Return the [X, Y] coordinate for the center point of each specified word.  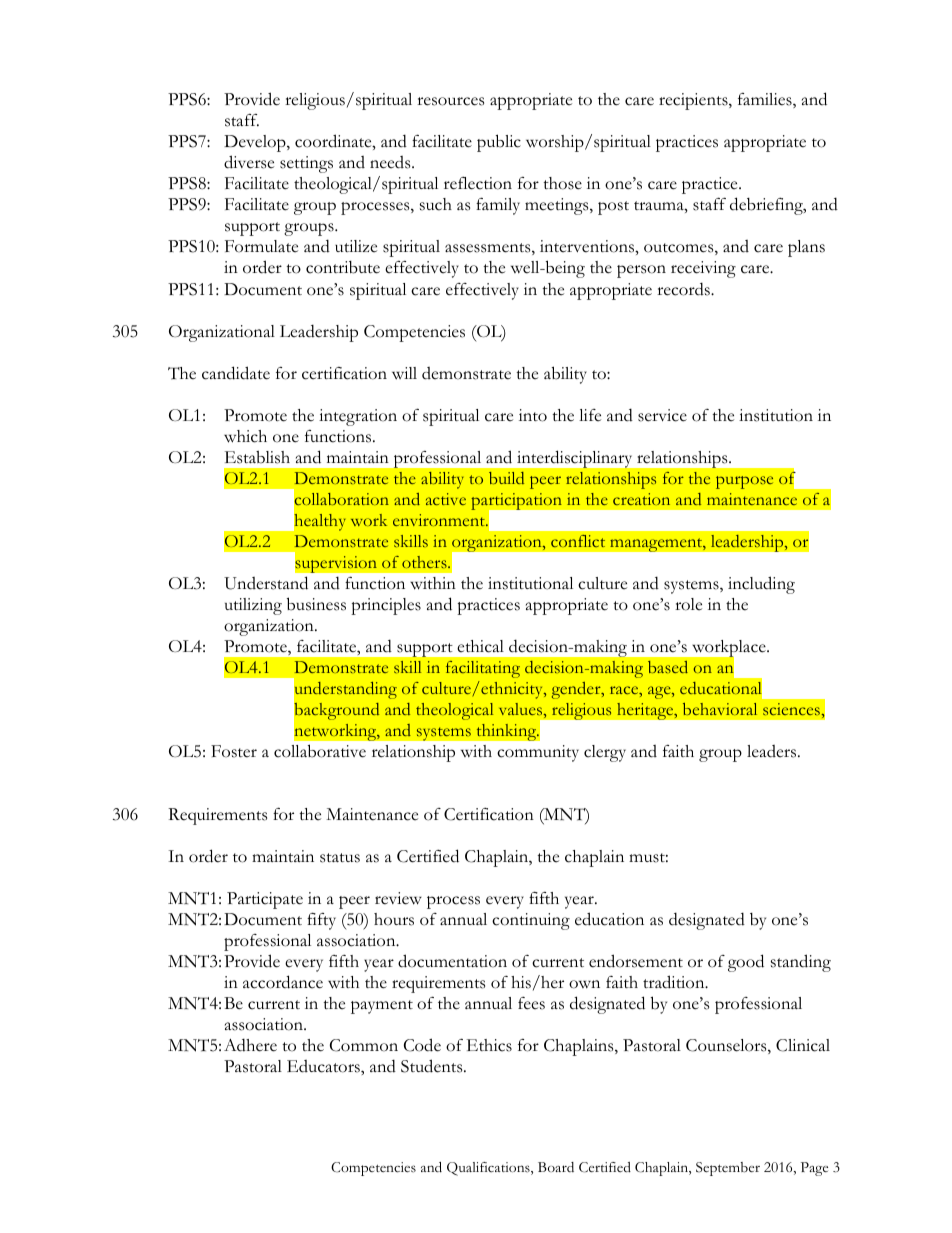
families [766, 100]
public [499, 143]
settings [306, 164]
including [761, 585]
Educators [324, 1066]
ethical [480, 646]
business [316, 604]
